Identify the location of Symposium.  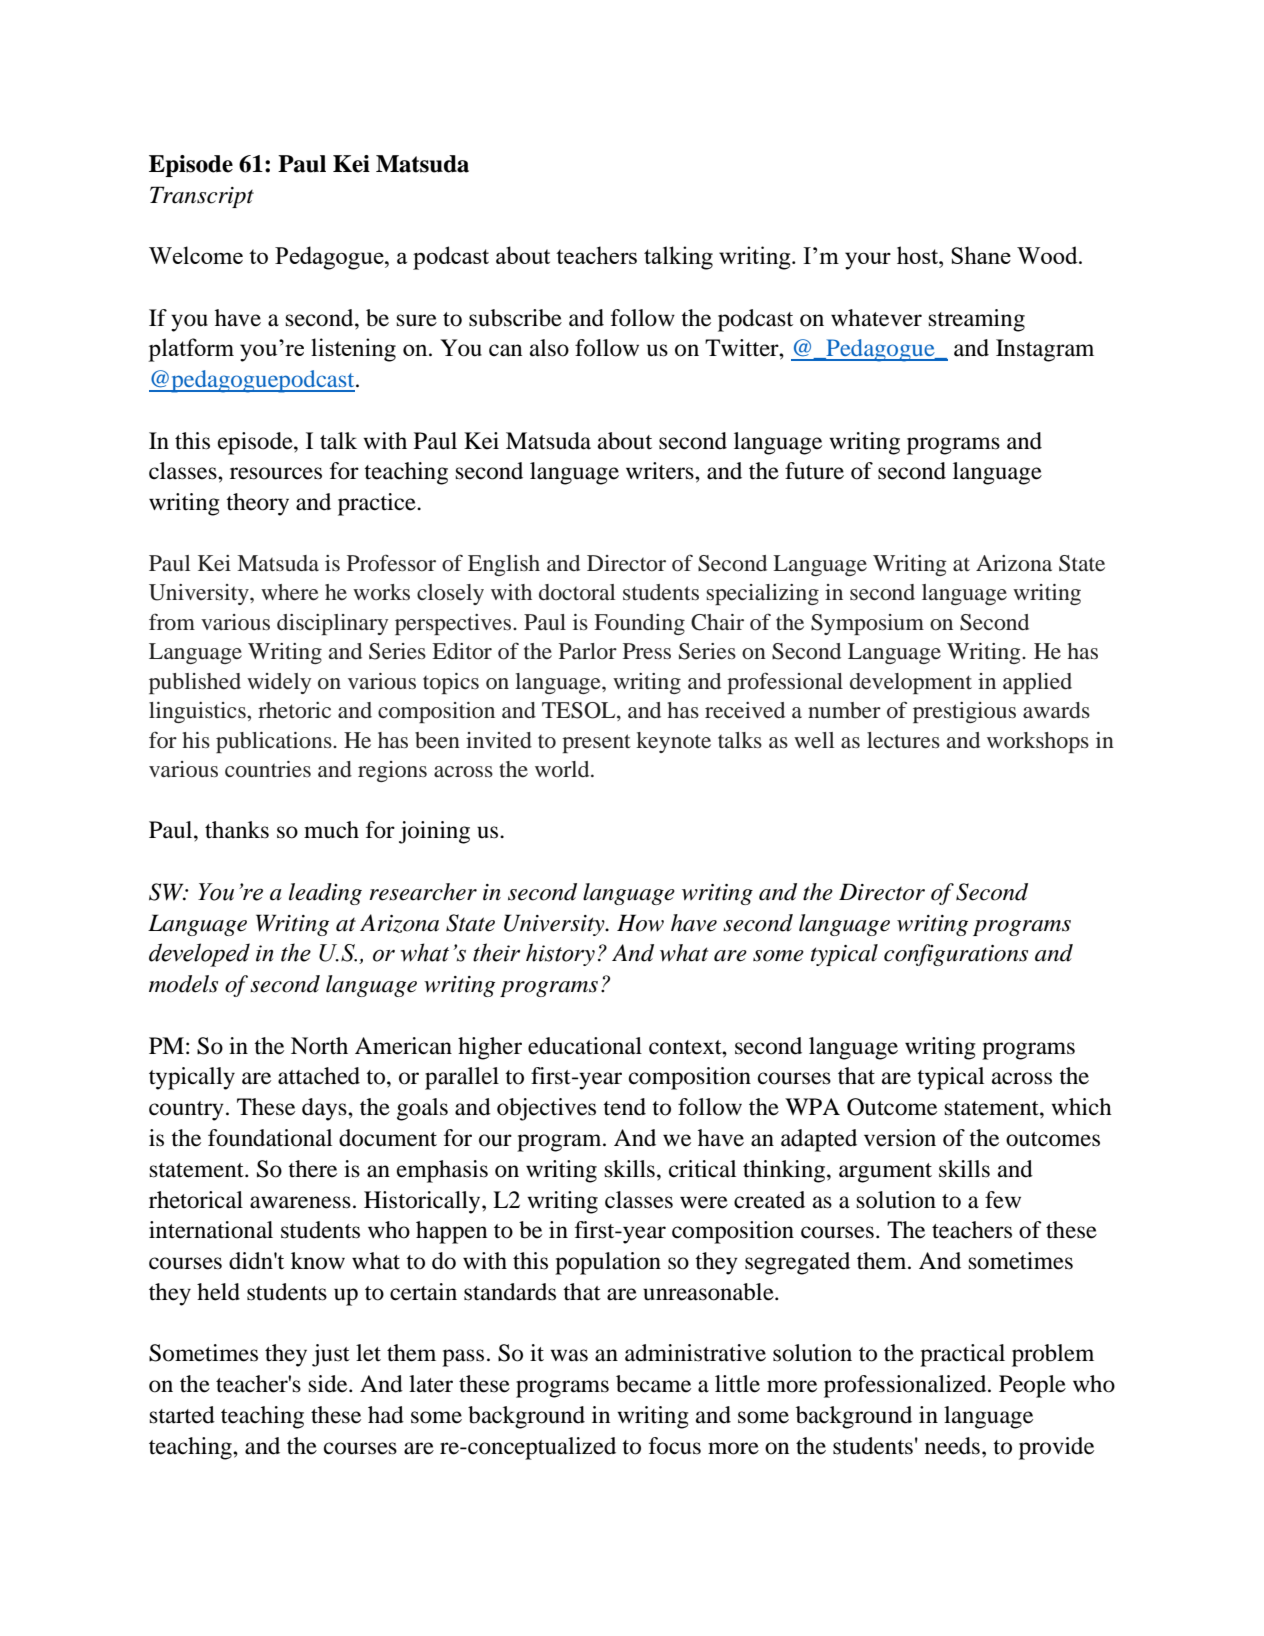
(867, 624).
